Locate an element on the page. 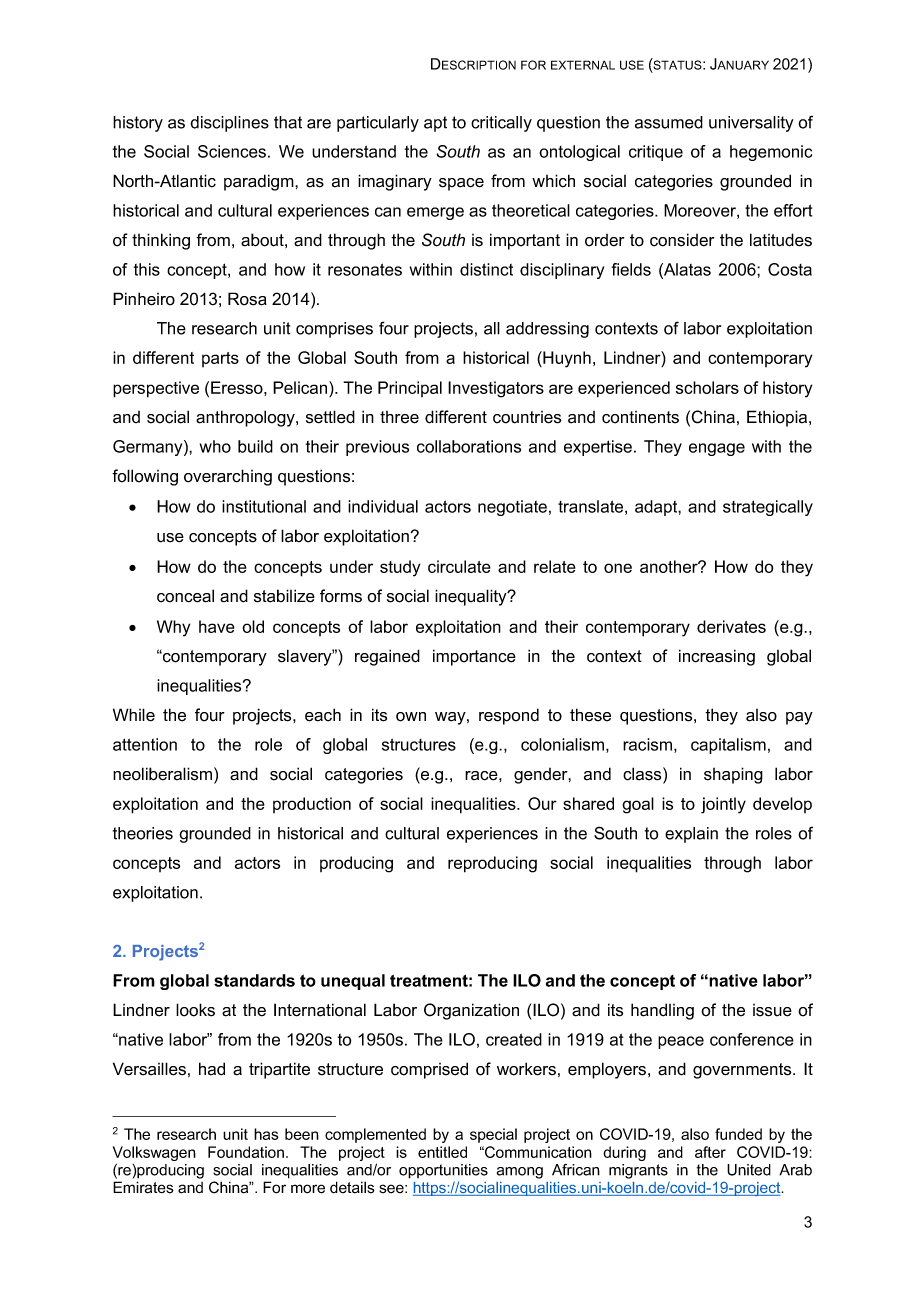 This image has height=1308, width=924. importance is located at coordinates (474, 657).
